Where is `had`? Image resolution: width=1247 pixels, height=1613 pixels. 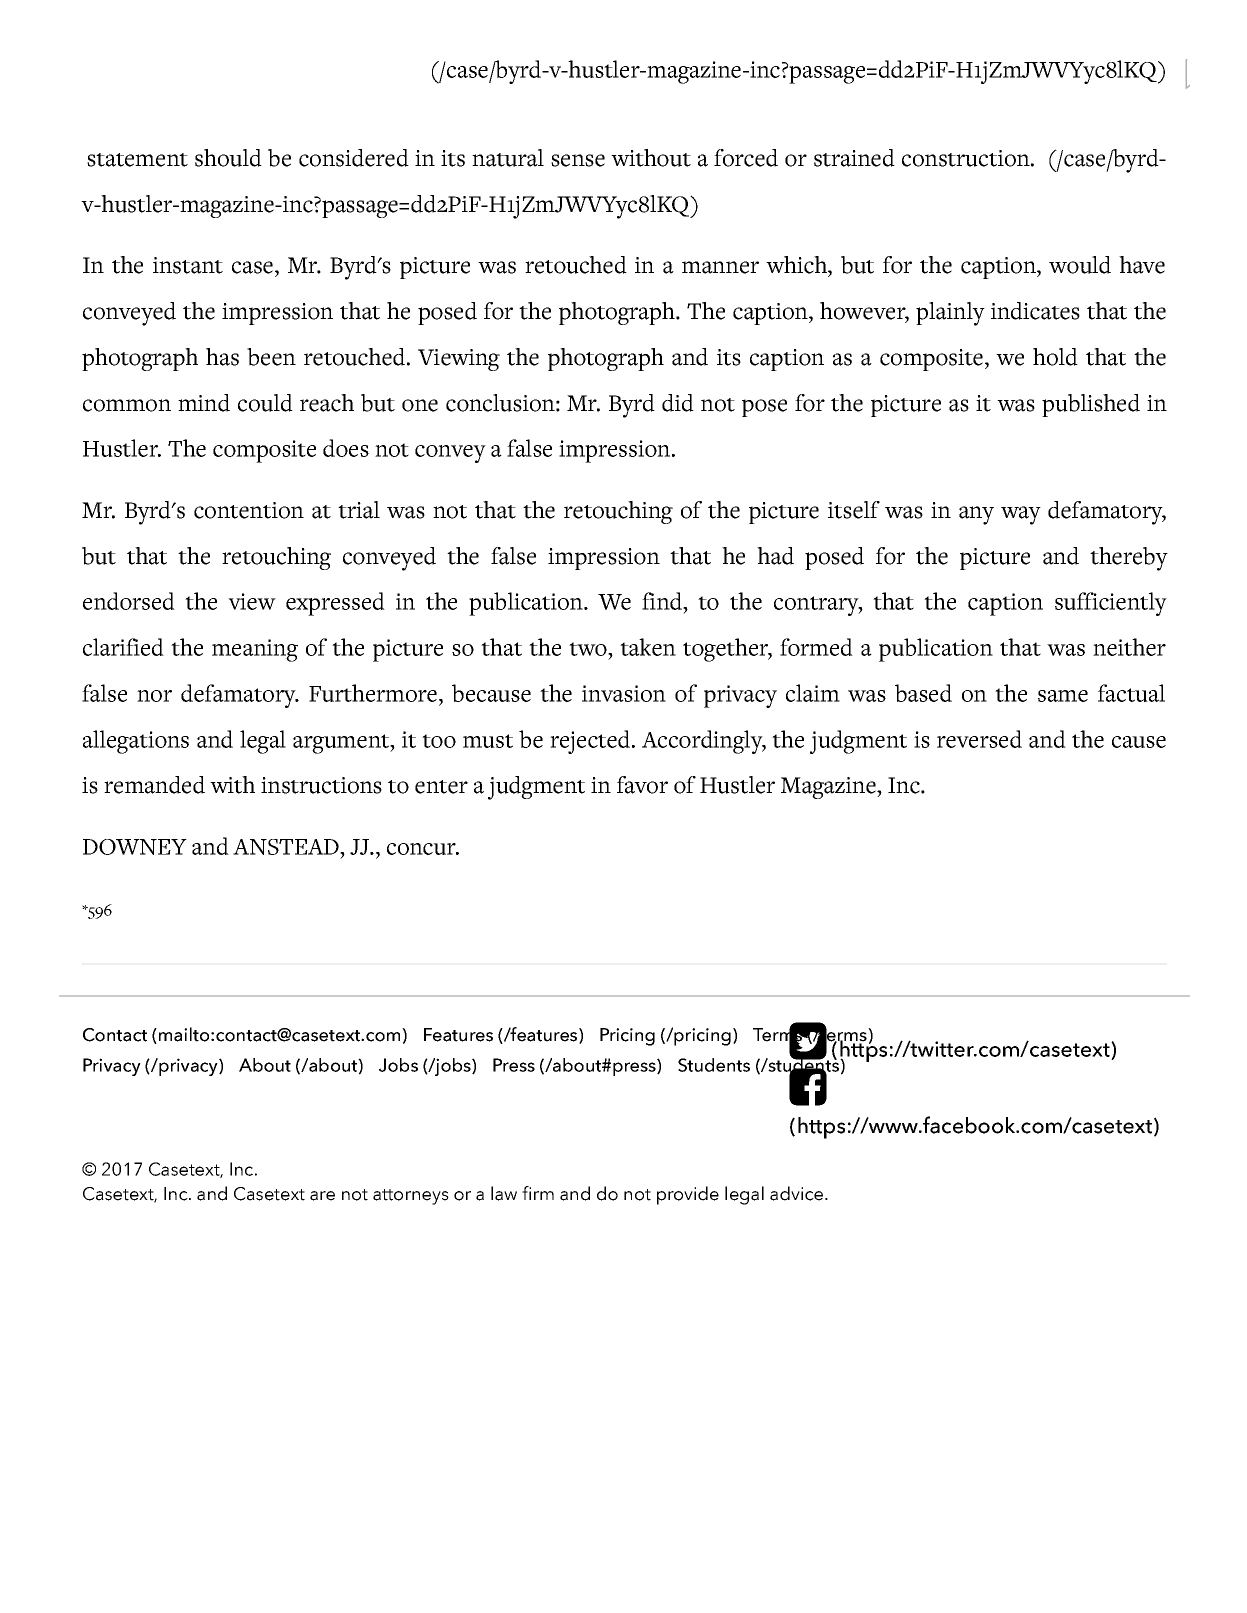
had is located at coordinates (775, 556).
